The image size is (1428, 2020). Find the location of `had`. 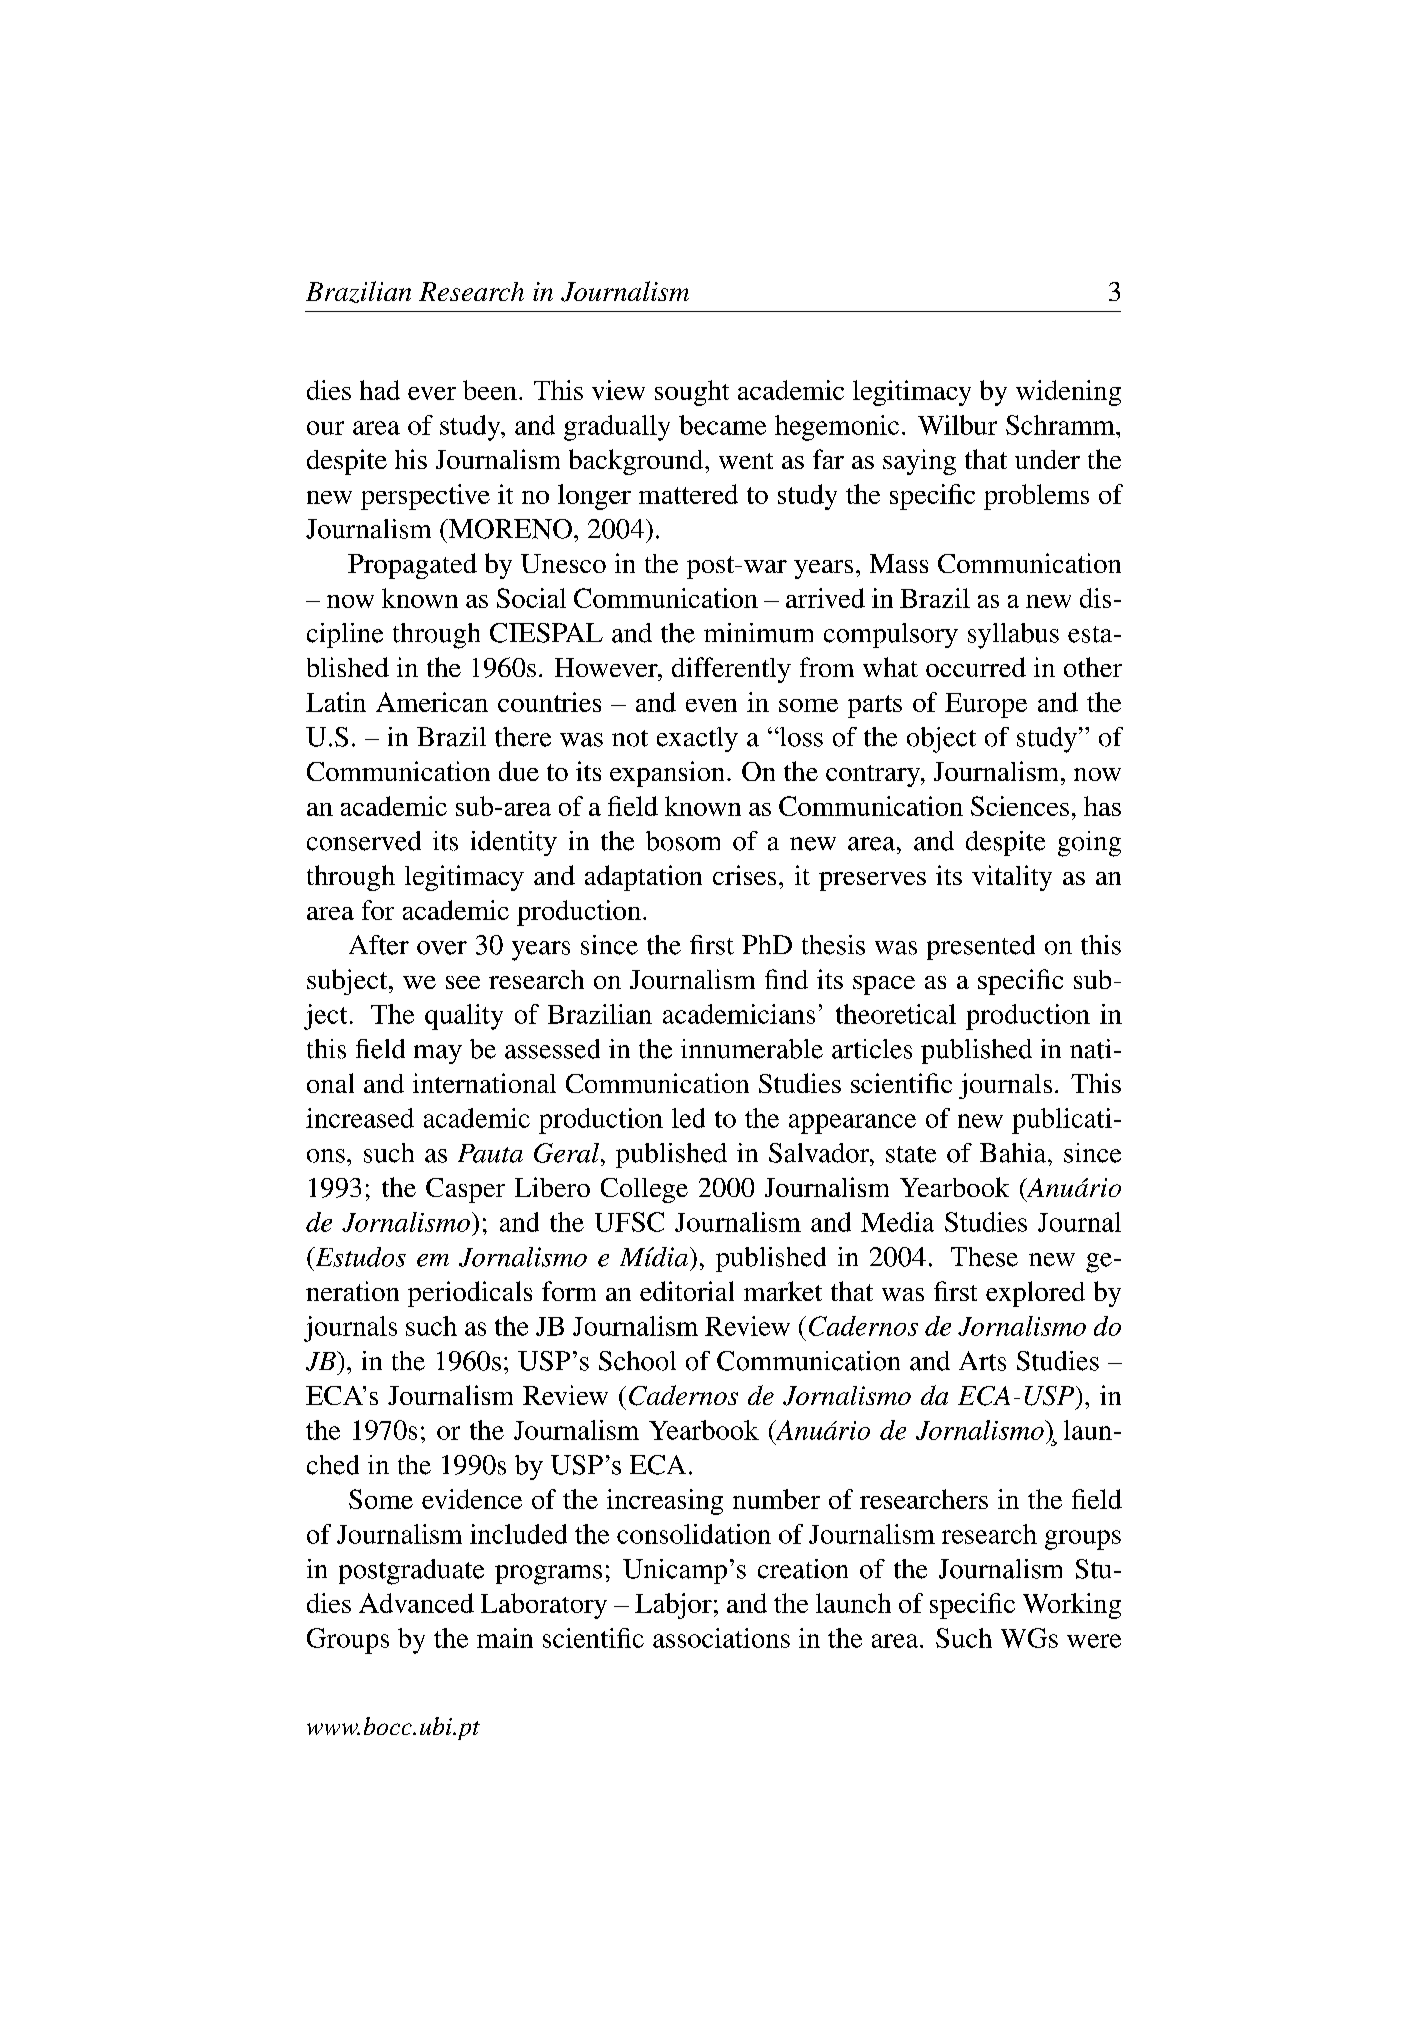

had is located at coordinates (380, 390).
